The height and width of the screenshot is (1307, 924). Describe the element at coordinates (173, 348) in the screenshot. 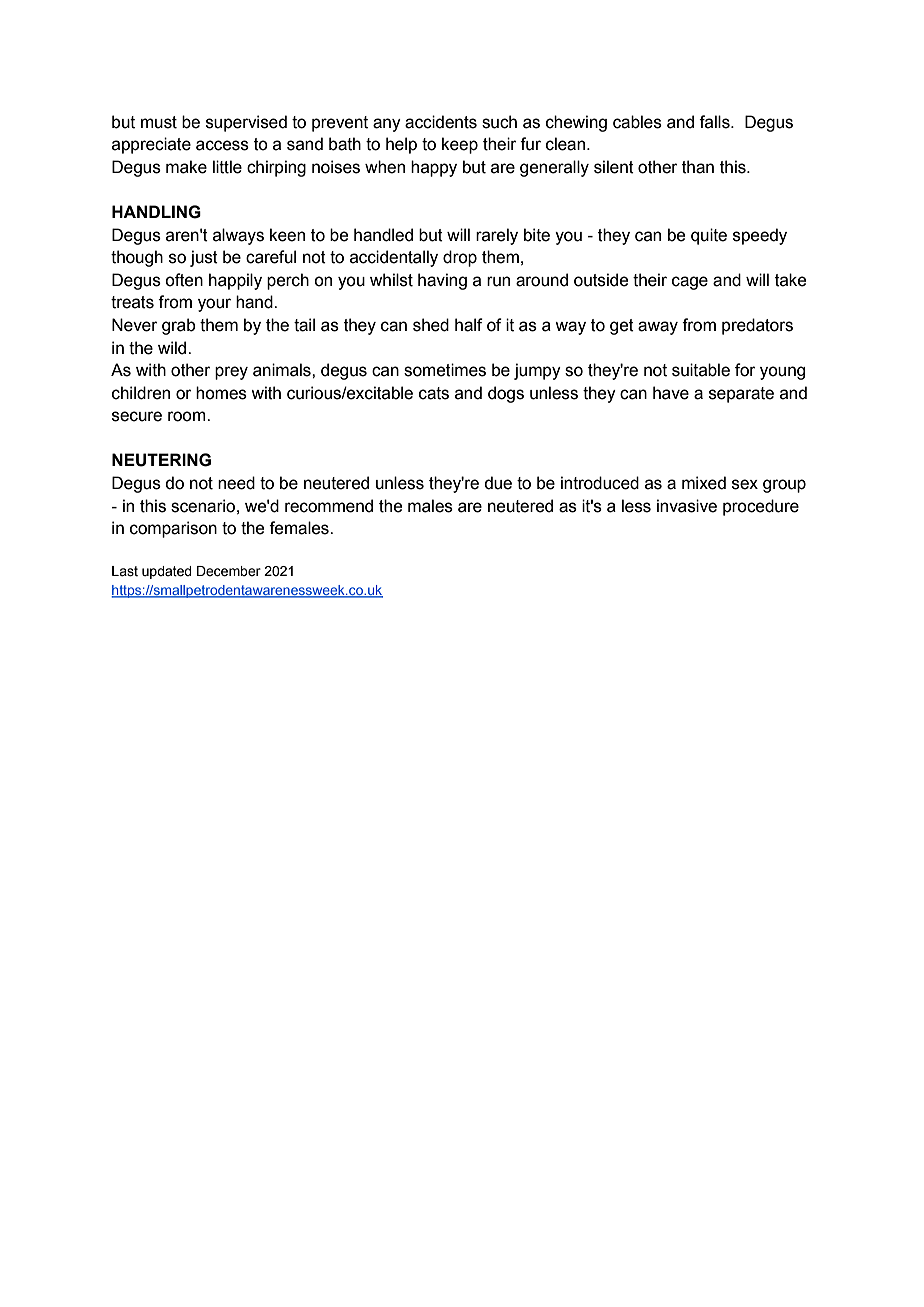

I see `wild` at that location.
